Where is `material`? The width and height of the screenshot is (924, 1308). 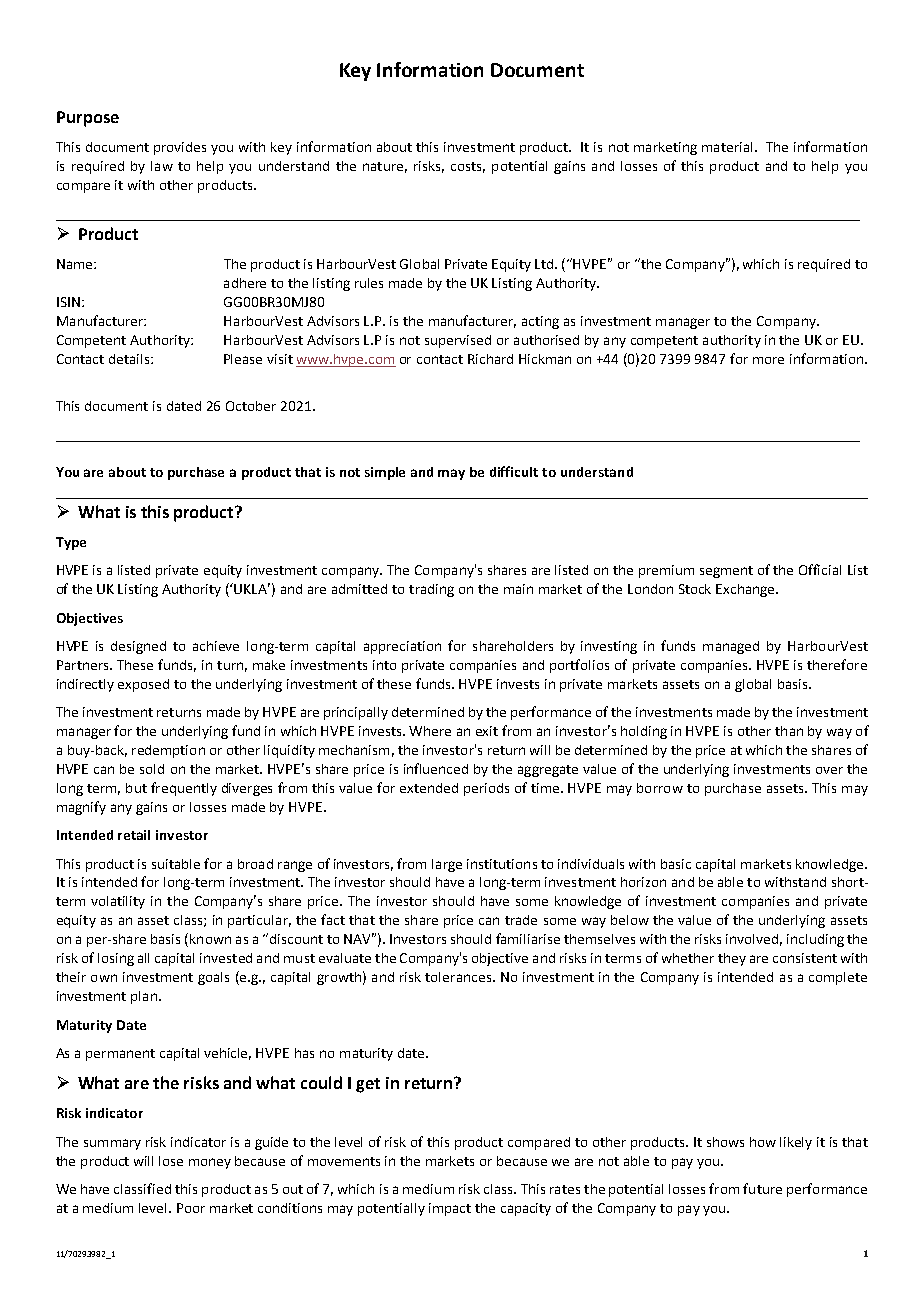 material is located at coordinates (727, 147).
